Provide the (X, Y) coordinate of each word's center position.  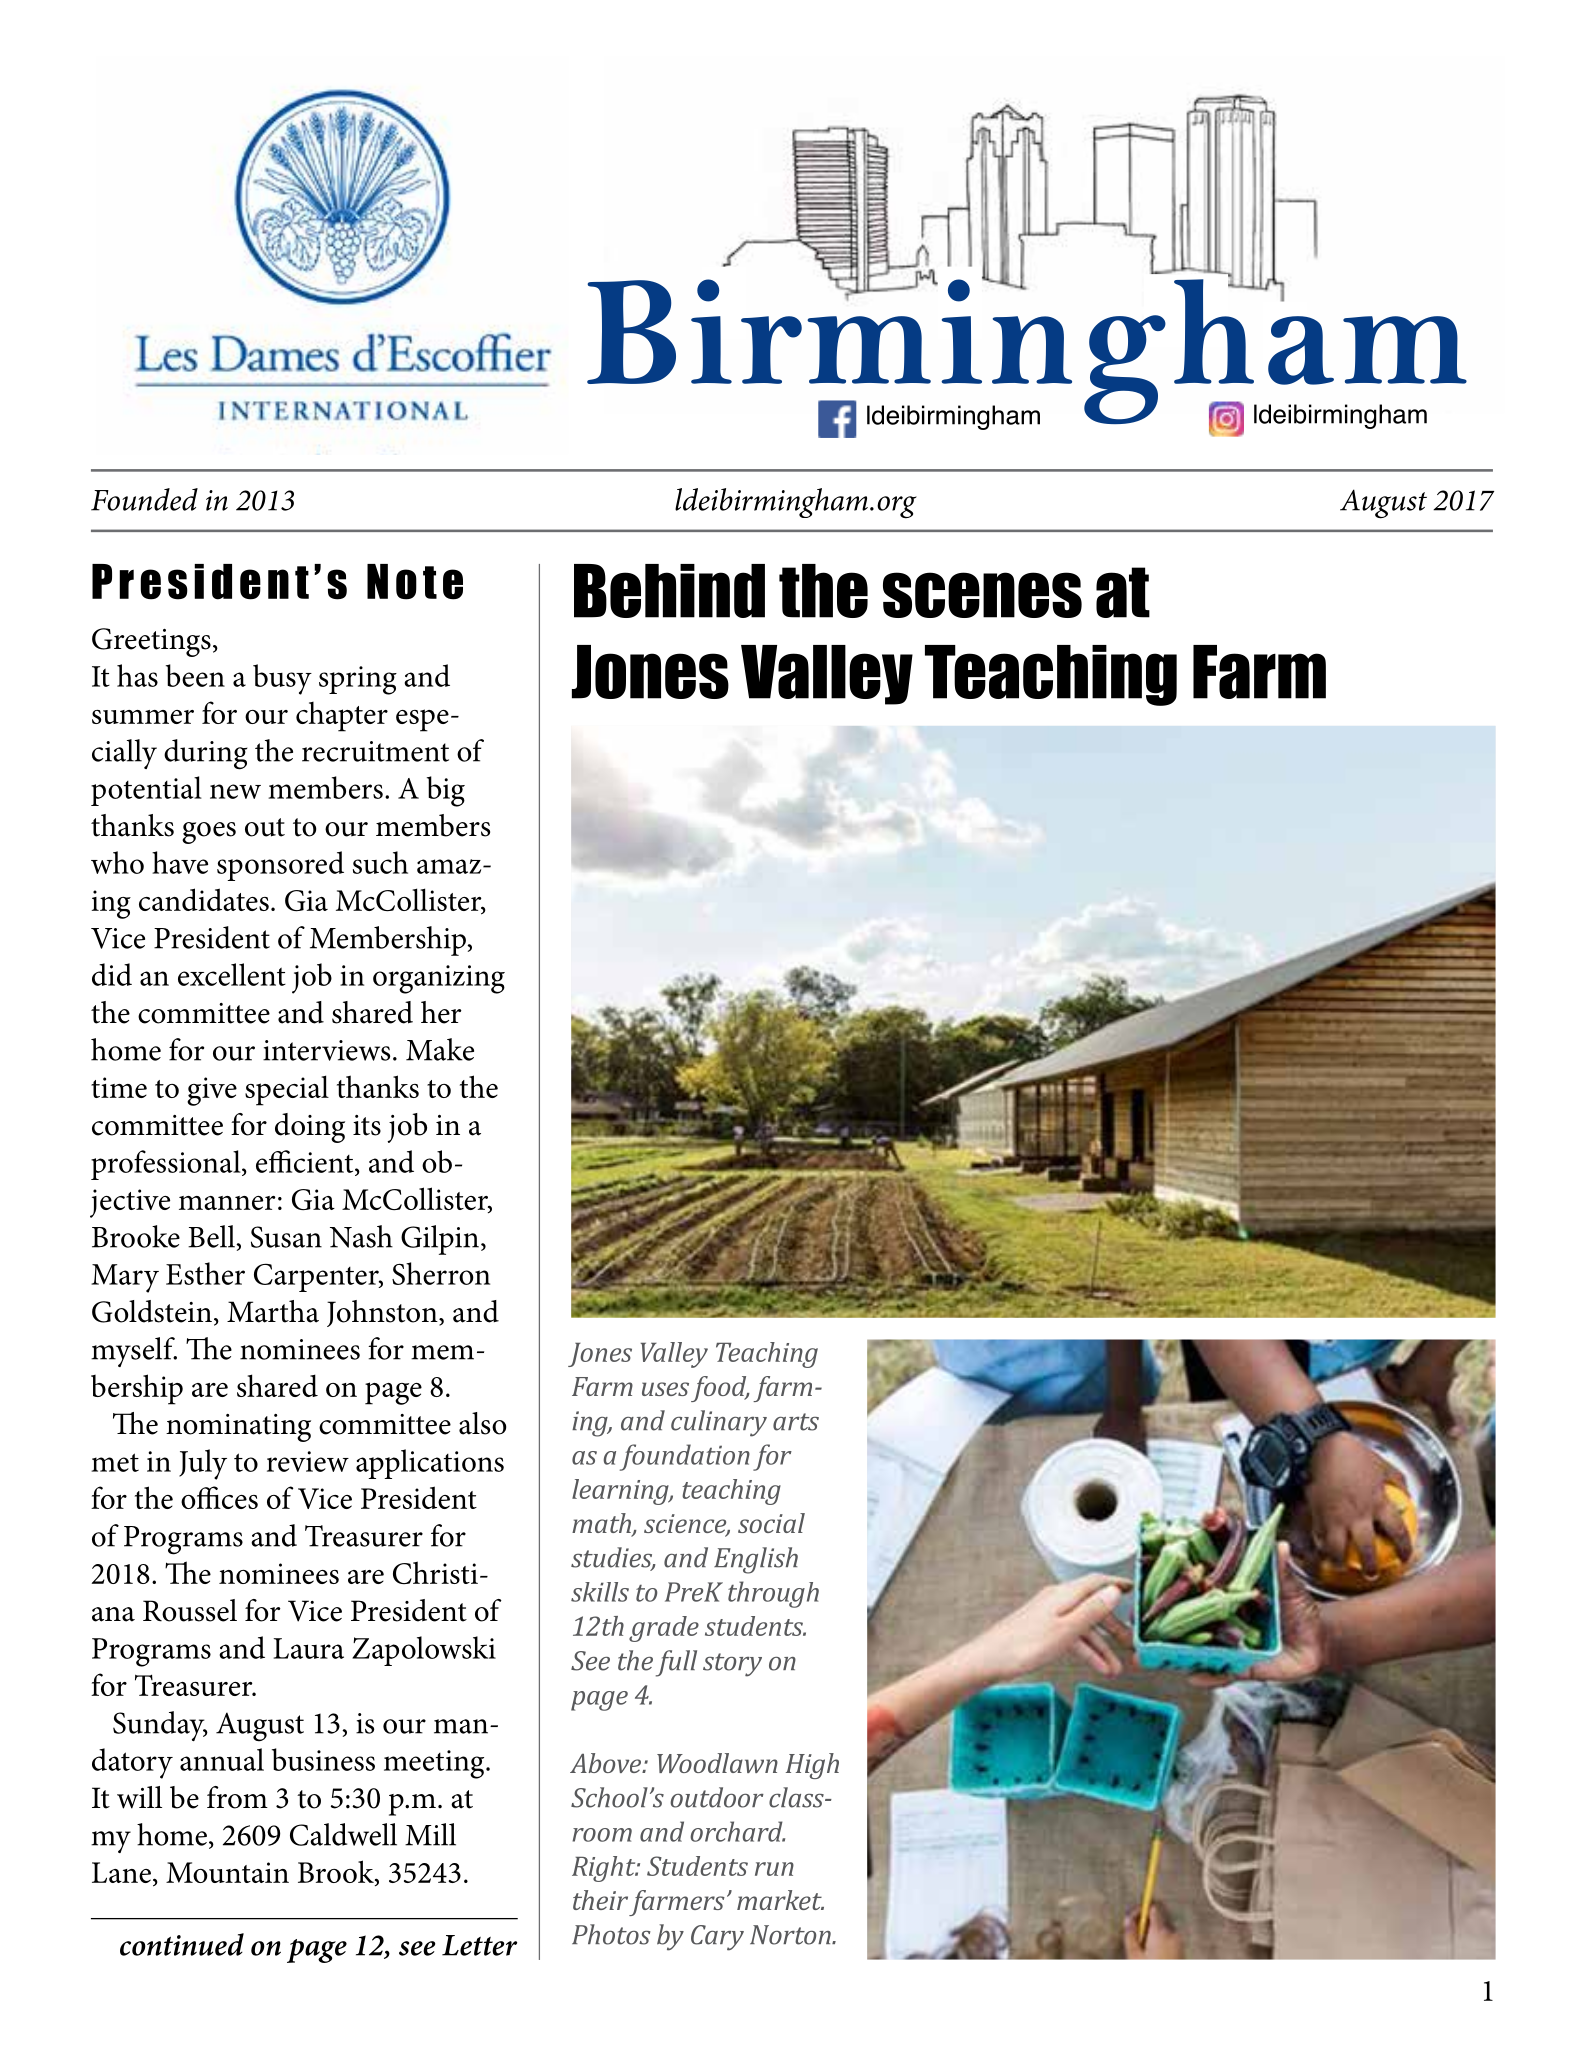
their (600, 1900)
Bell (212, 1236)
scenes (982, 595)
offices (219, 1497)
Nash (361, 1236)
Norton (791, 1935)
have (180, 862)
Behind (669, 591)
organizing (439, 979)
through (773, 1594)
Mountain (227, 1872)
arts (796, 1422)
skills (600, 1592)
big (446, 791)
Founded (144, 499)
